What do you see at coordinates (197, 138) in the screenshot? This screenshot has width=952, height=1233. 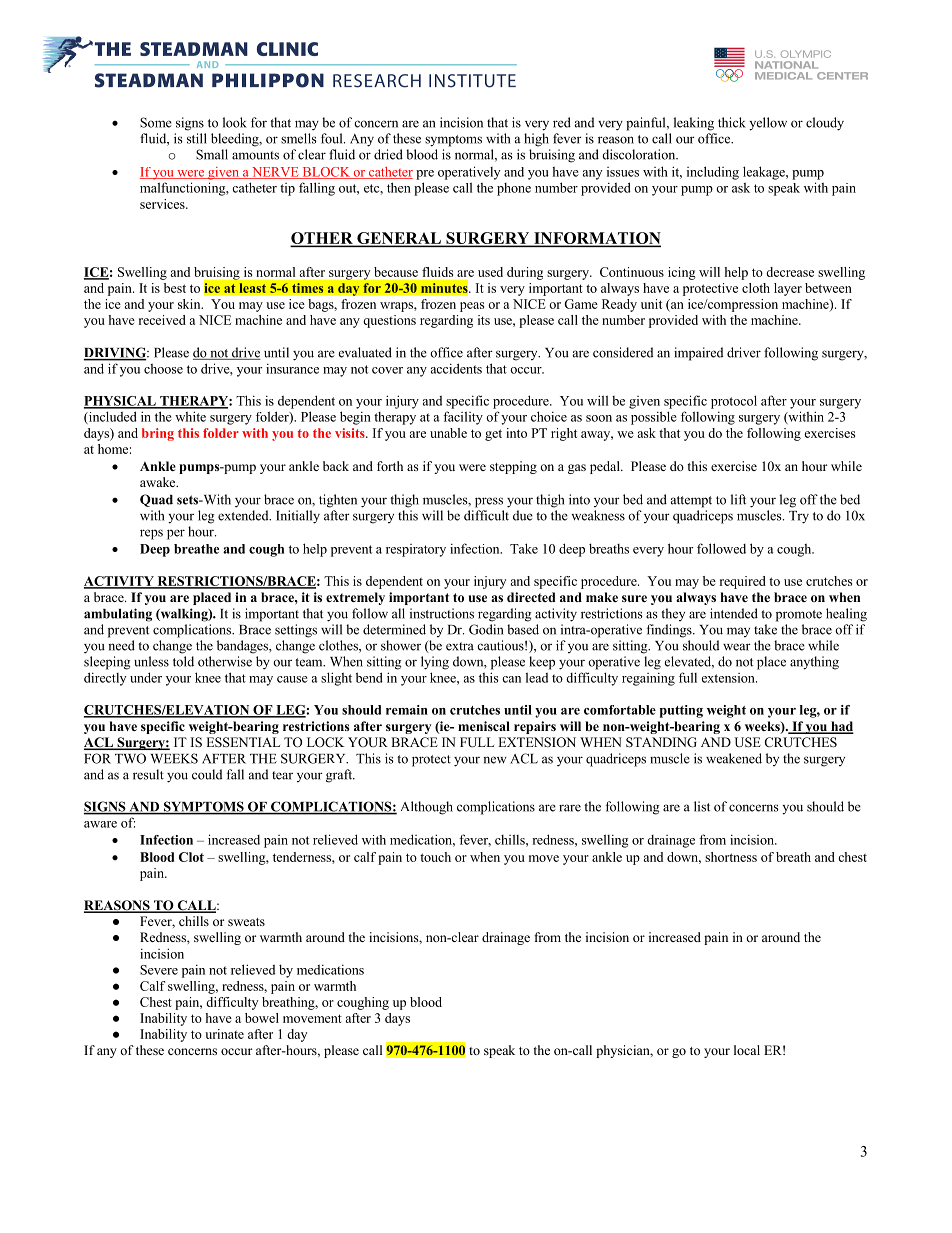 I see `still` at bounding box center [197, 138].
